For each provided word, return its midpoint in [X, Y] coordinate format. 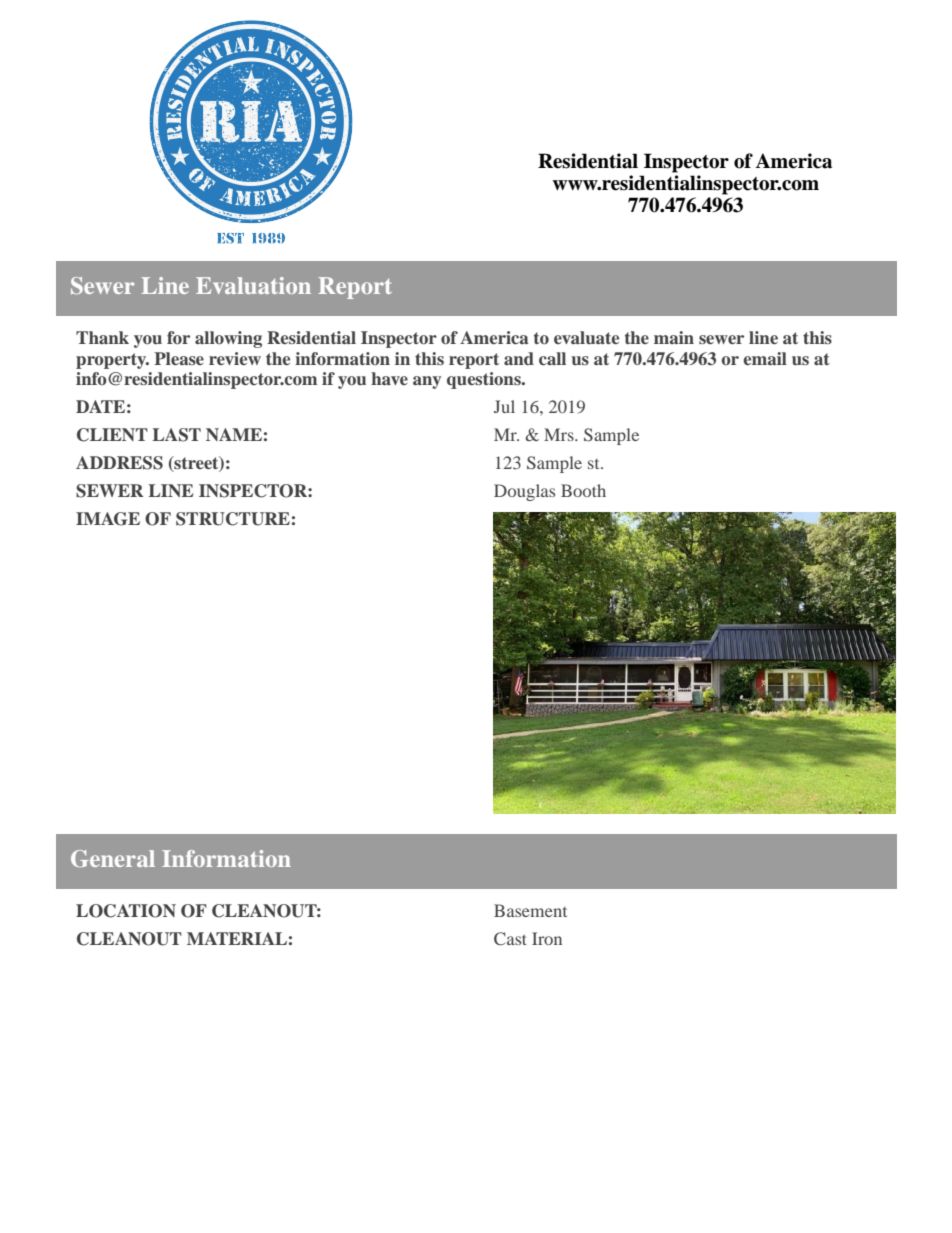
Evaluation [253, 285]
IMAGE [108, 519]
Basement [530, 910]
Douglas [524, 492]
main [674, 337]
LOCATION [126, 911]
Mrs [560, 434]
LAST [176, 435]
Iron [547, 938]
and [519, 358]
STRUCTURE [233, 519]
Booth [583, 490]
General [113, 858]
